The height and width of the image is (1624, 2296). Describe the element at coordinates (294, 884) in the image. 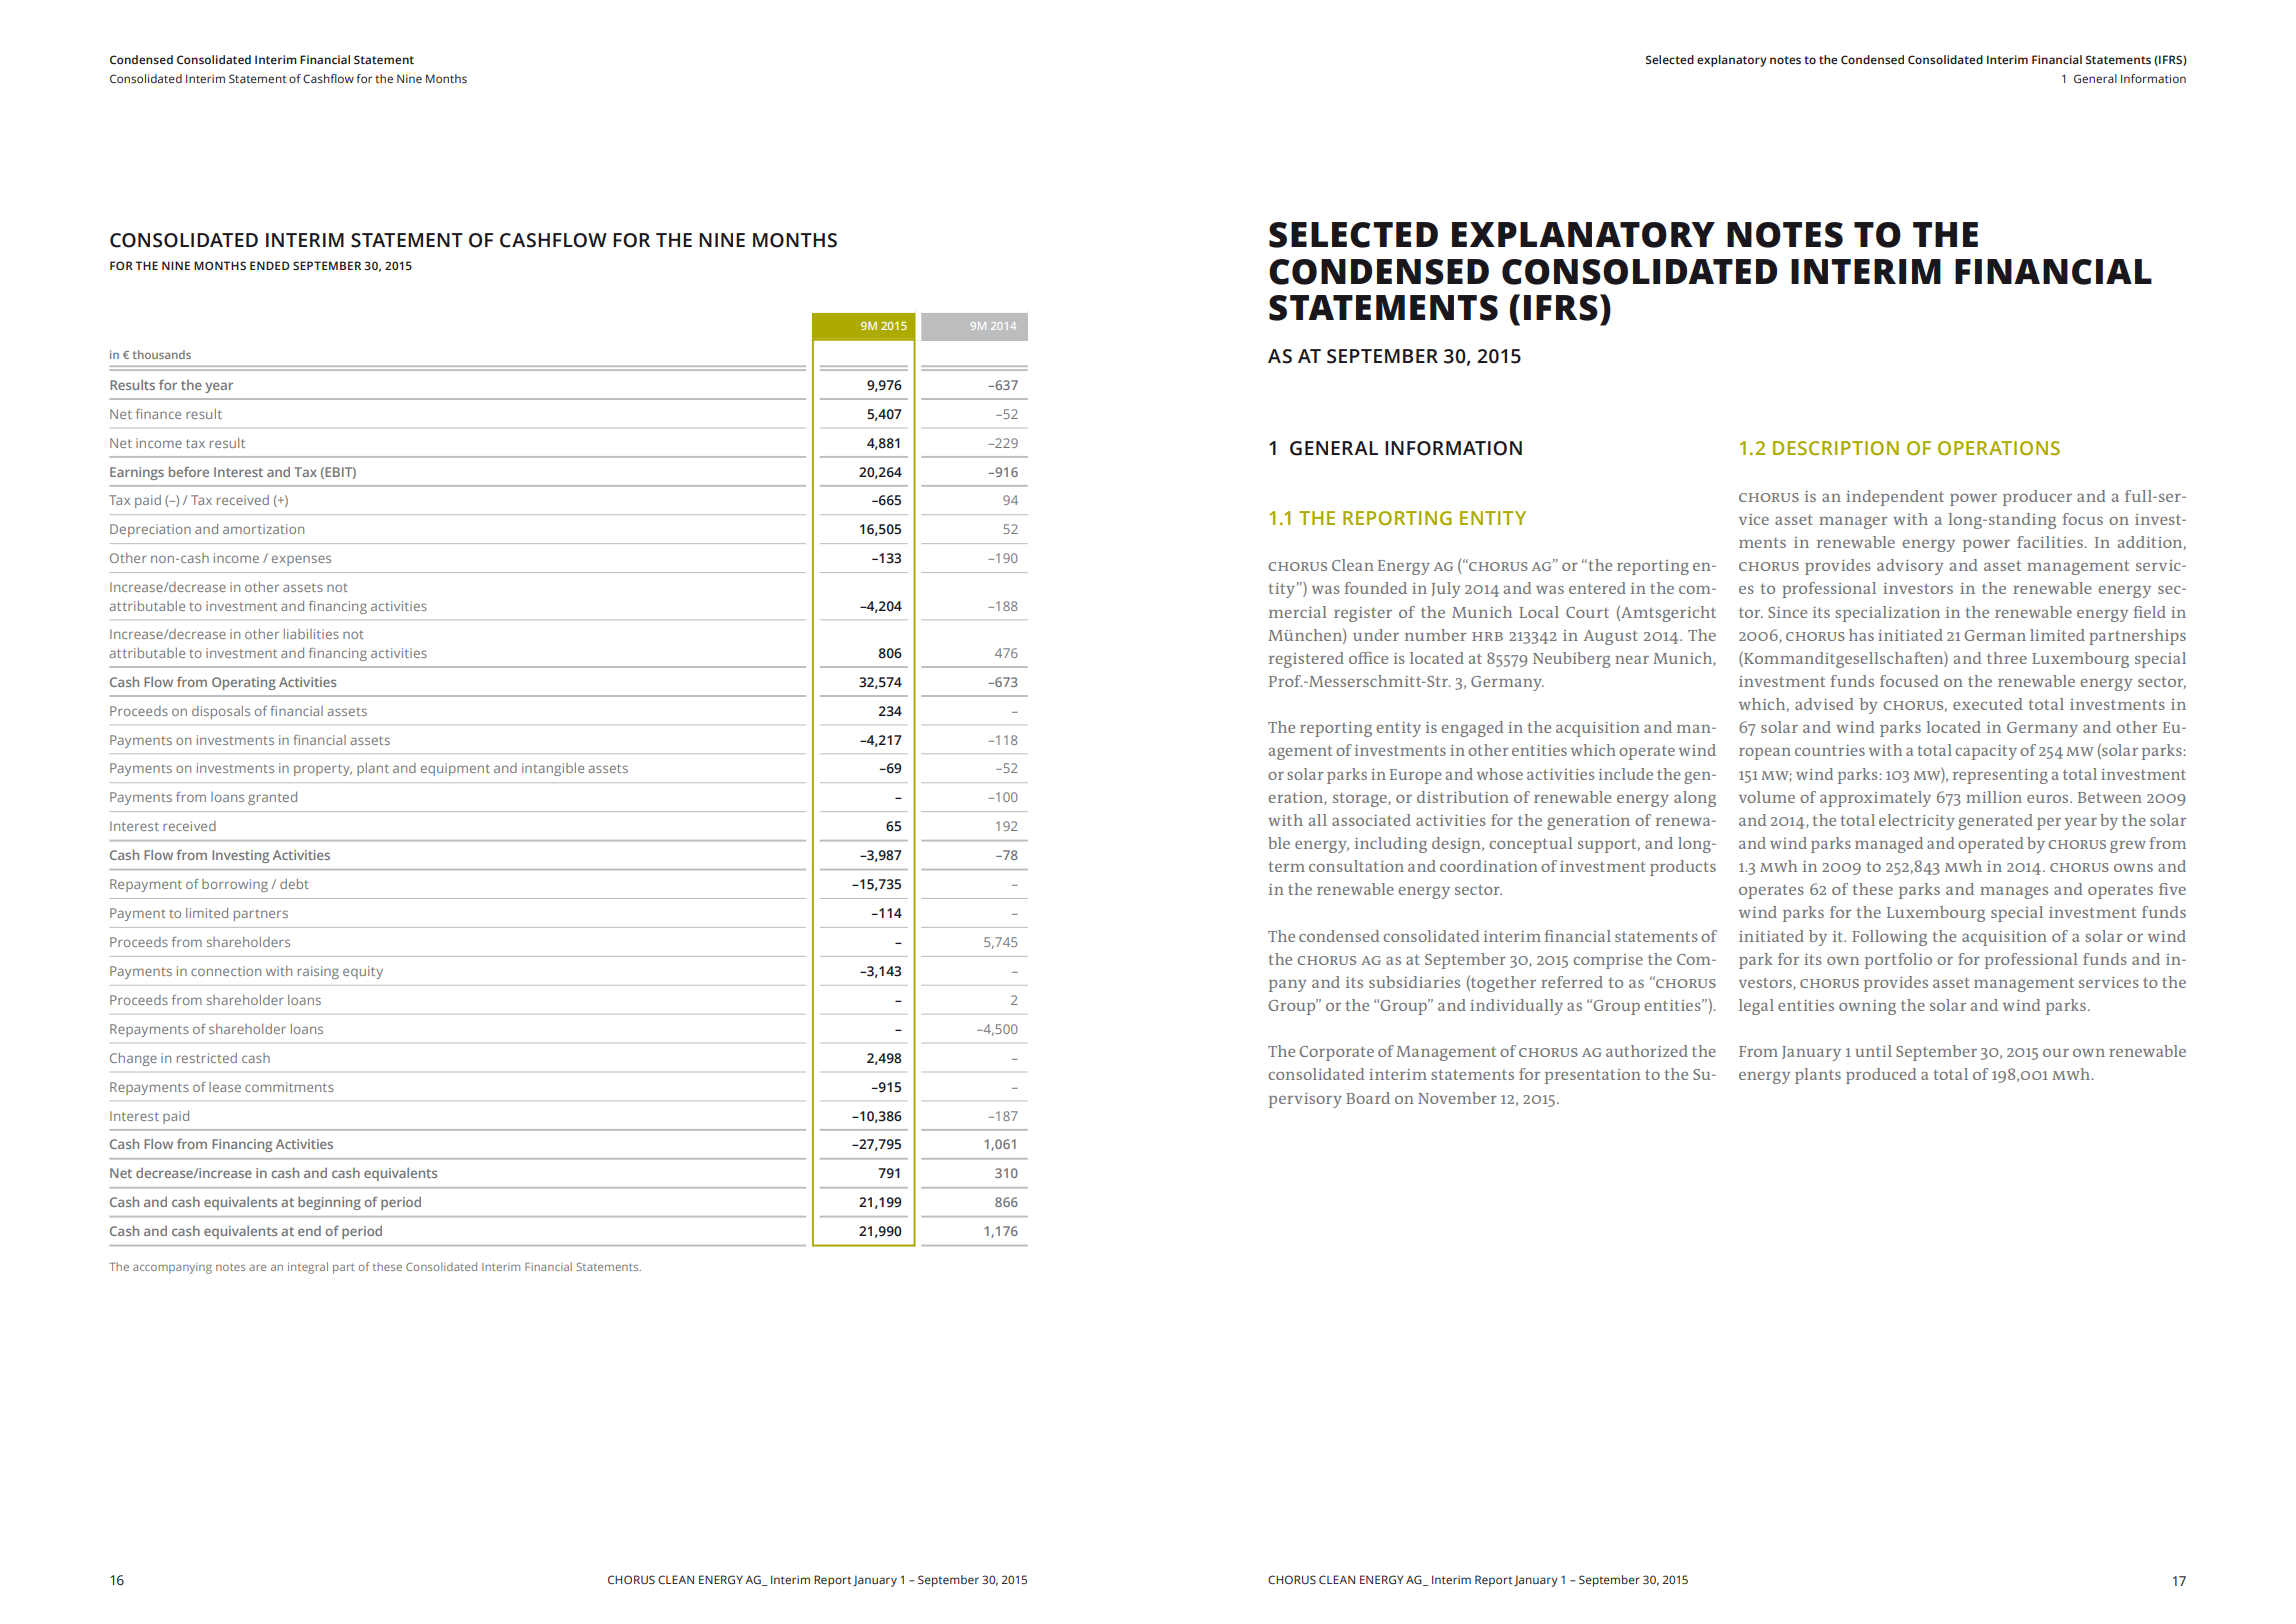

I see `debt` at that location.
